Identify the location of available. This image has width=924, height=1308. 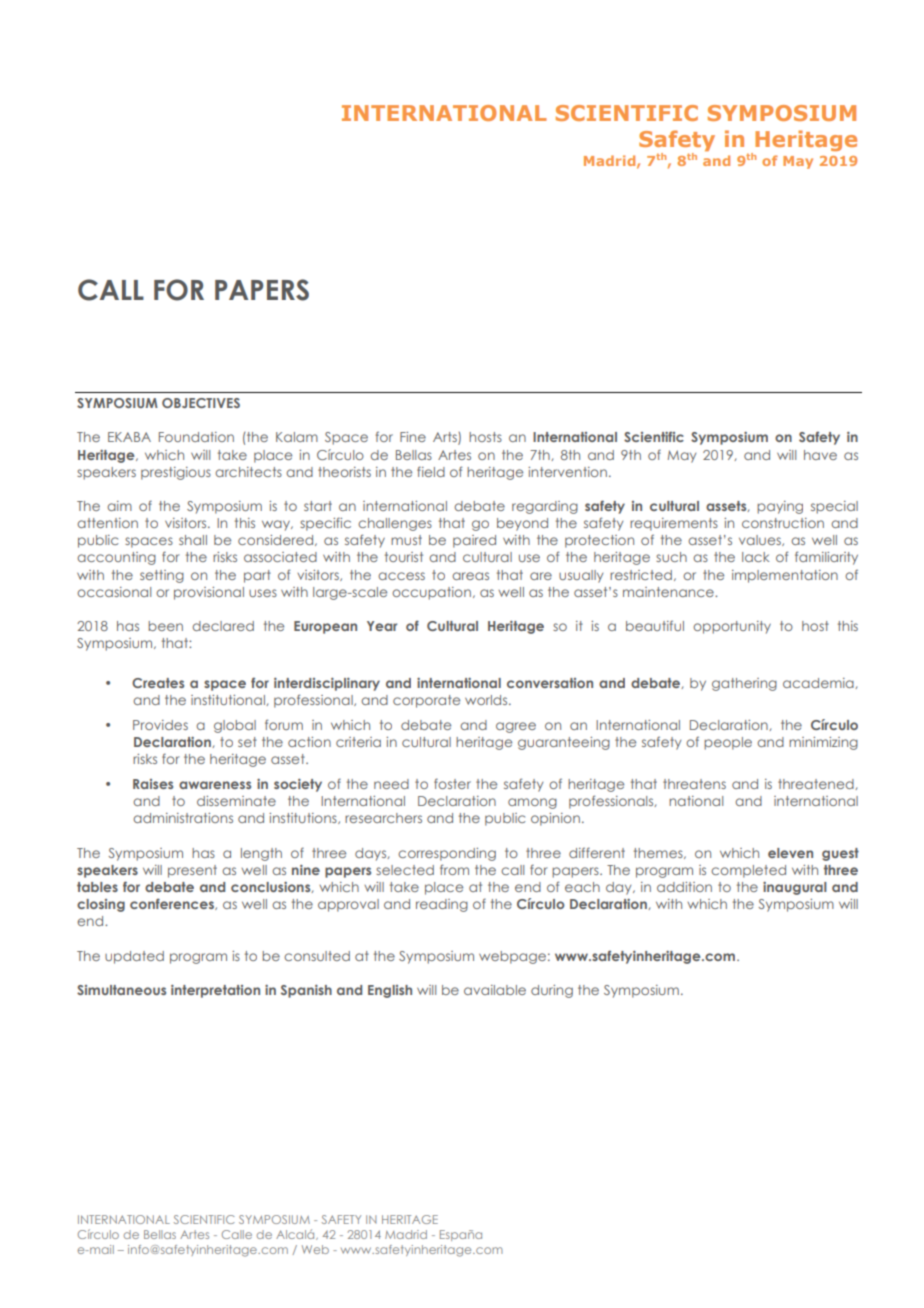
(495, 990).
